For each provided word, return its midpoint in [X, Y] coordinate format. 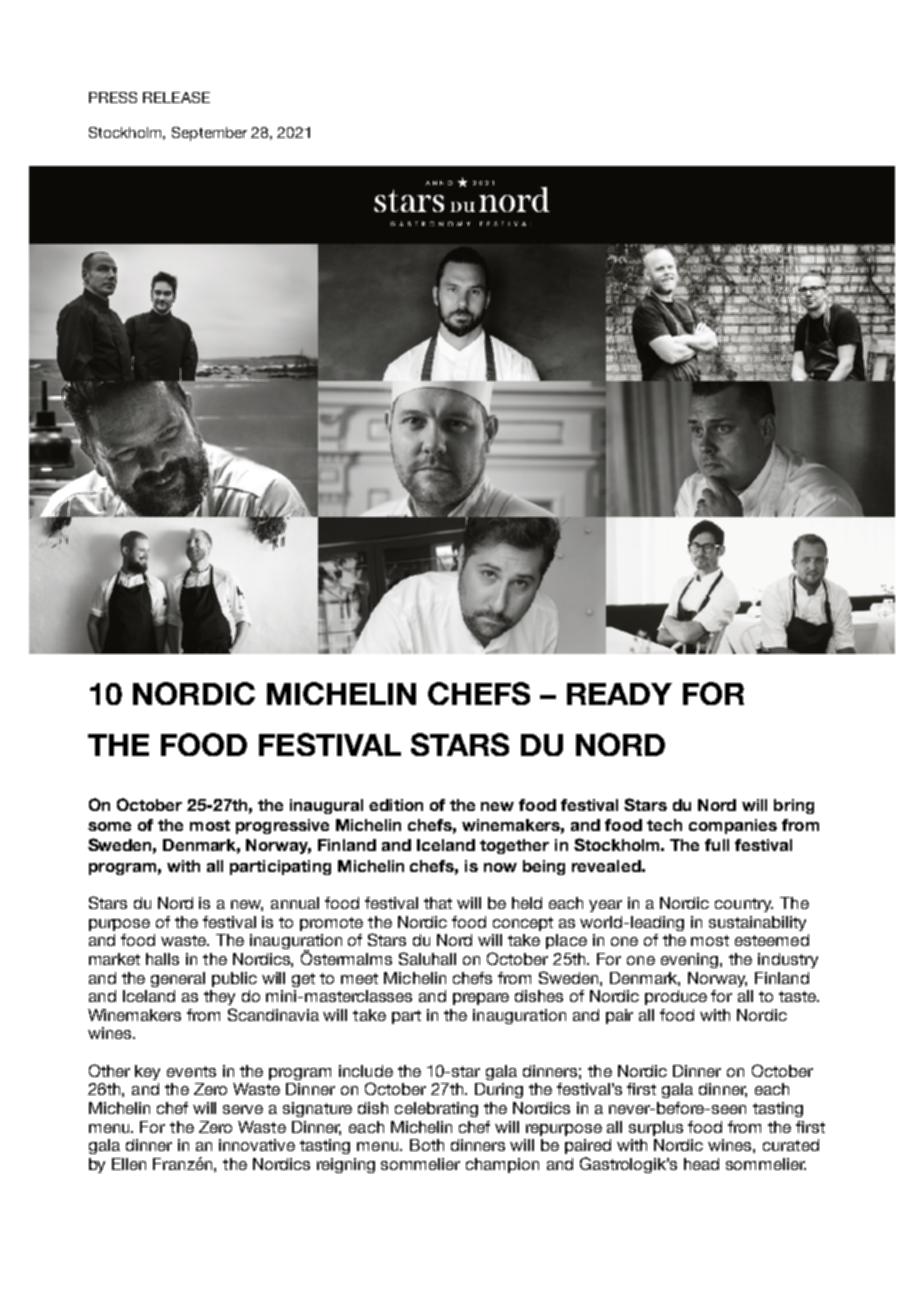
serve [243, 1109]
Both [427, 1145]
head [701, 1164]
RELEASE [176, 97]
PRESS [113, 97]
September [209, 134]
